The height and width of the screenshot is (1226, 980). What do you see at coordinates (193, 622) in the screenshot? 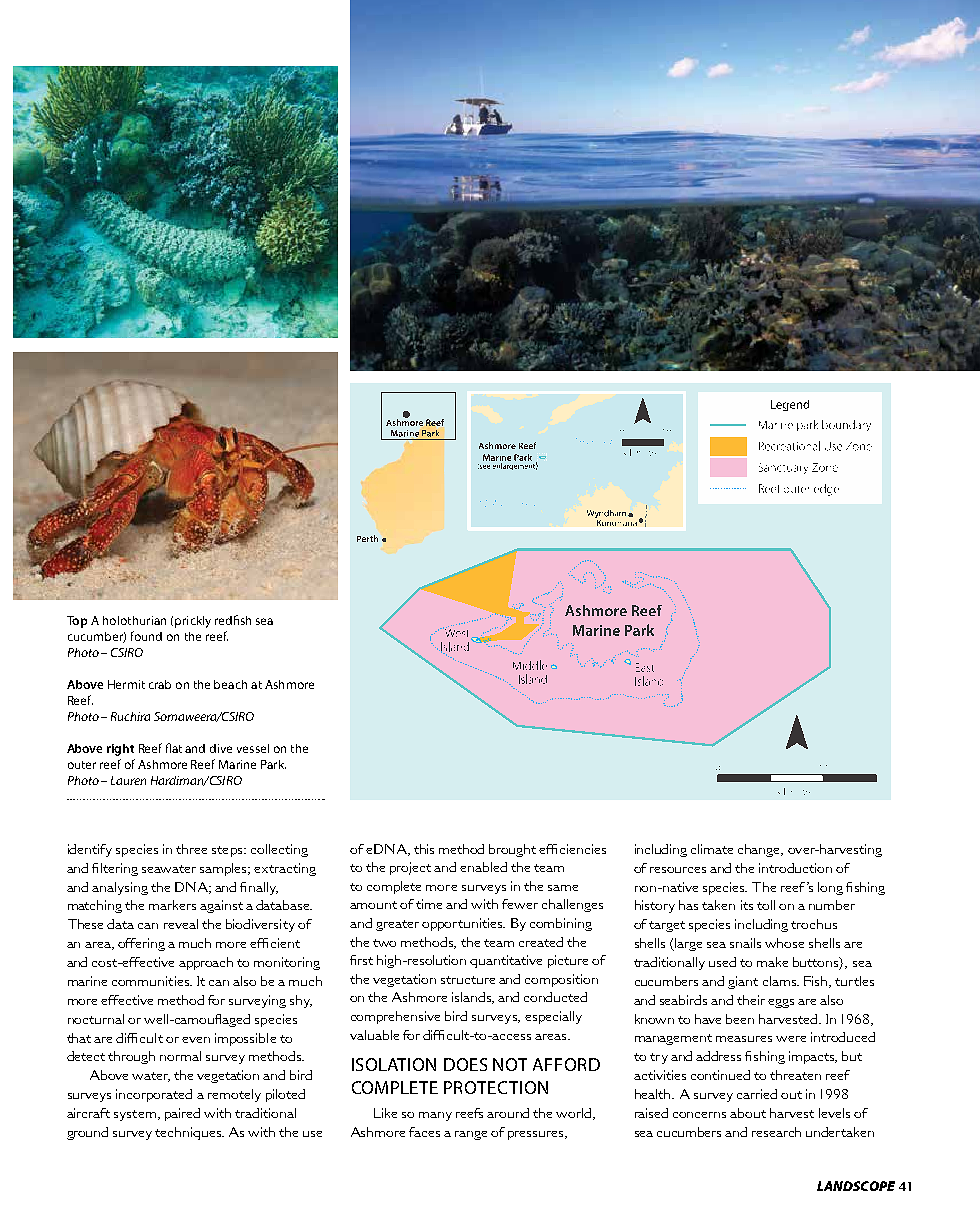
I see `prickly` at bounding box center [193, 622].
